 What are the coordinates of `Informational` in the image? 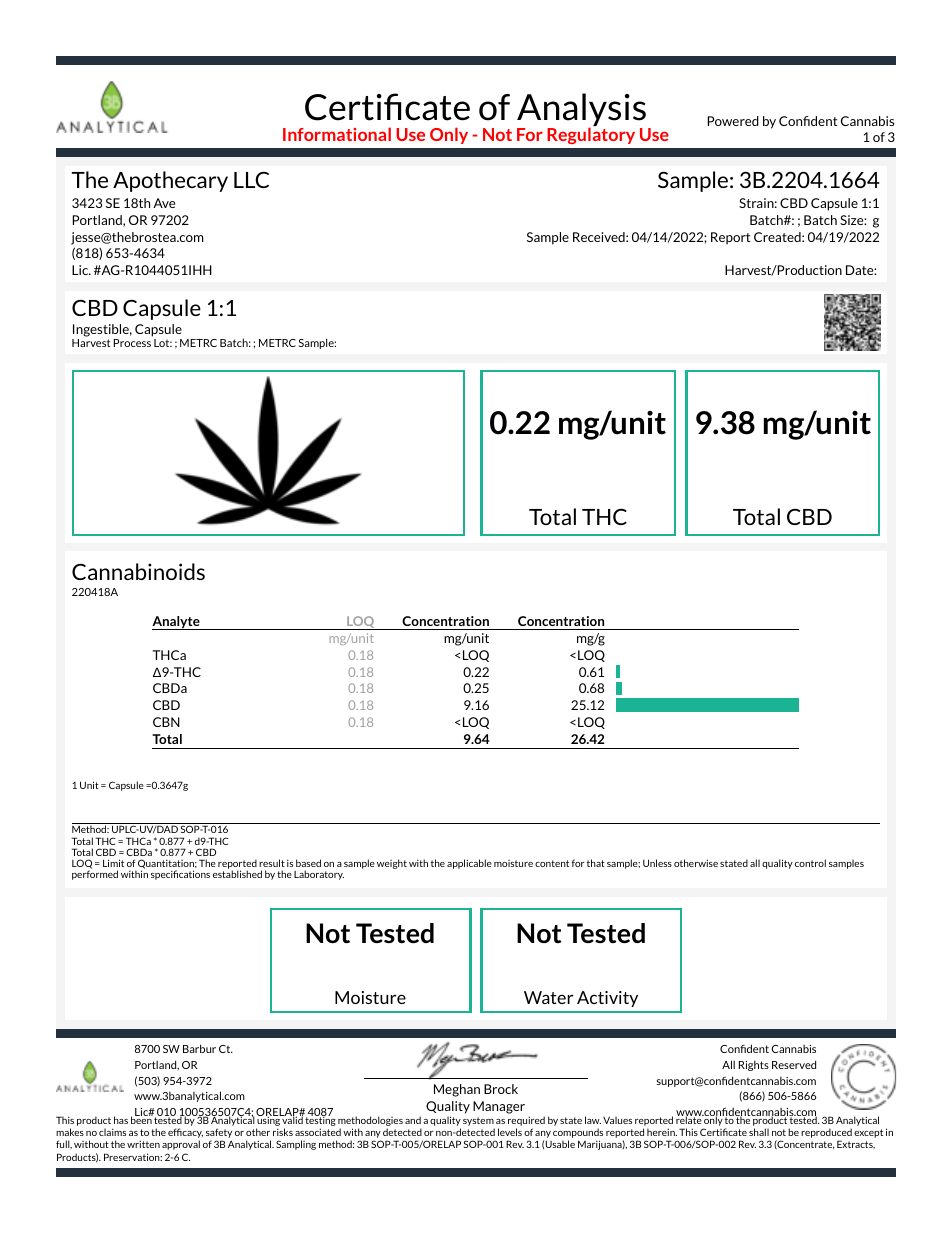 It's located at (337, 134).
